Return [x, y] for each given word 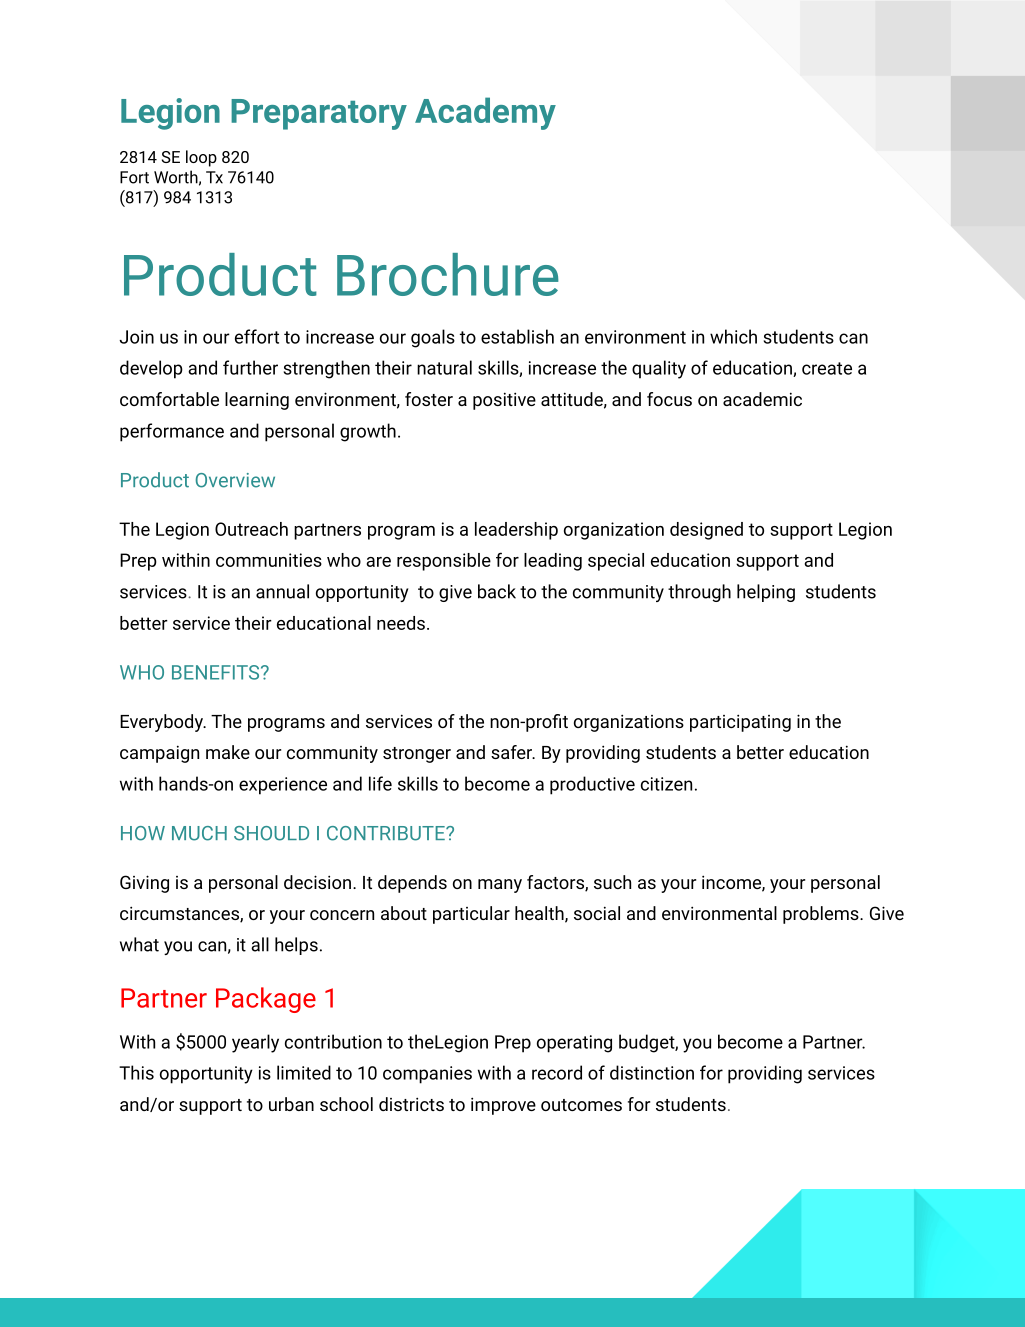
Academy [485, 113]
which [733, 336]
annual [282, 591]
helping [766, 593]
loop [201, 158]
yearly [255, 1043]
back [497, 591]
